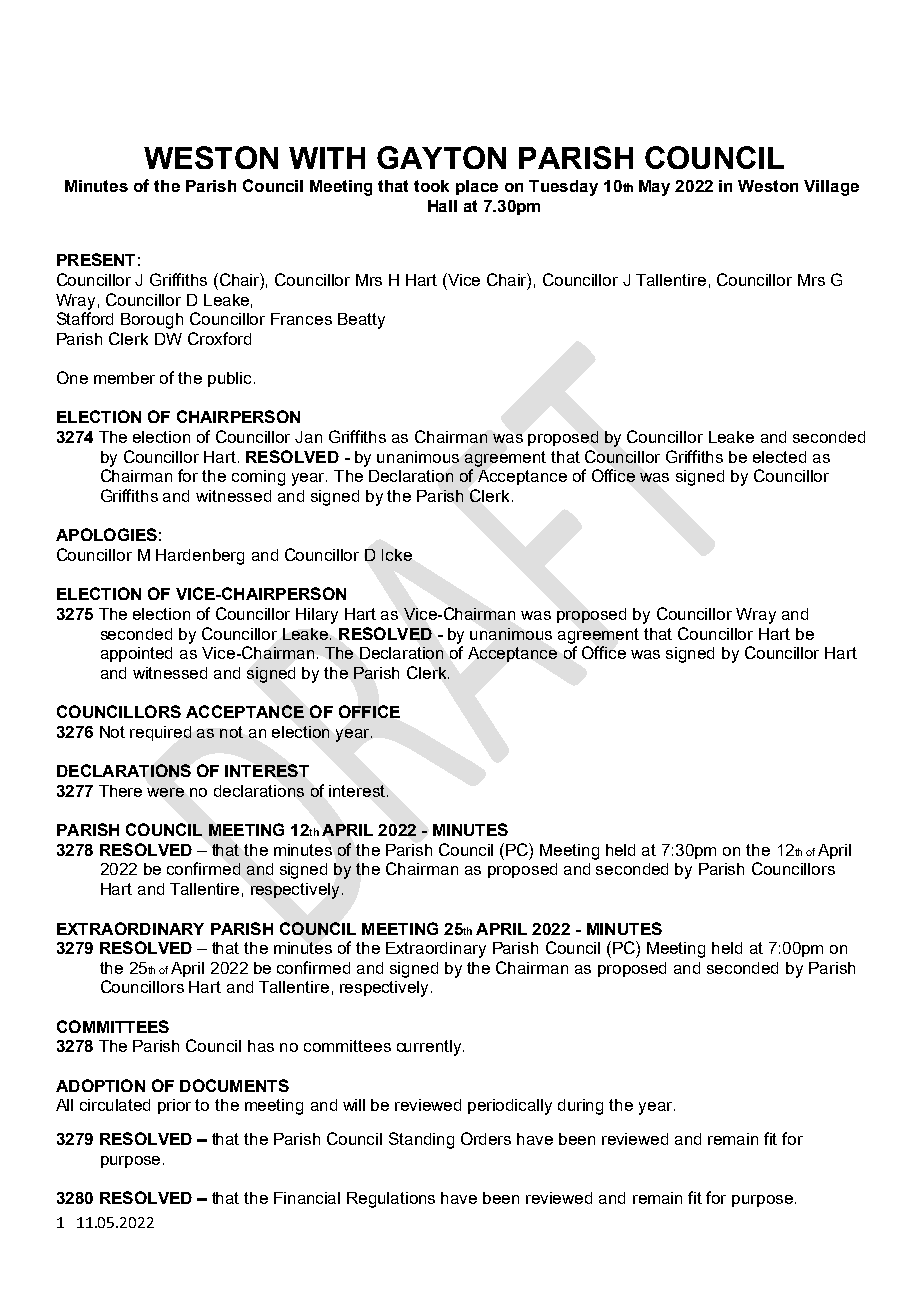 The height and width of the screenshot is (1308, 924). Describe the element at coordinates (654, 188) in the screenshot. I see `May` at that location.
